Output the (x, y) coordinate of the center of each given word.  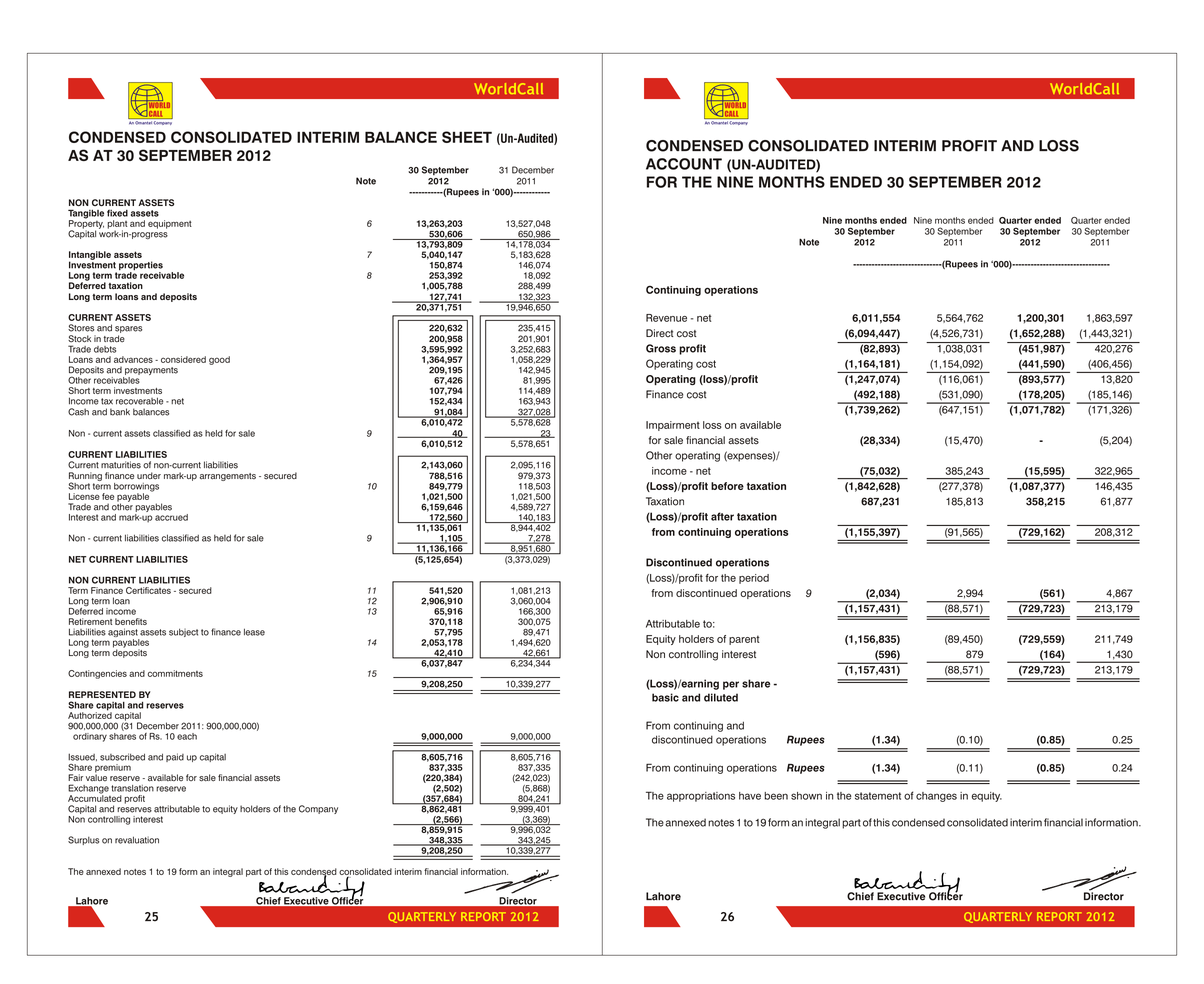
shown (806, 796)
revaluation (137, 840)
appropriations (701, 797)
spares (128, 329)
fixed (117, 213)
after (722, 516)
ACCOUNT (684, 164)
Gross (661, 348)
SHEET (467, 137)
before (727, 486)
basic (665, 697)
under (149, 476)
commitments (175, 673)
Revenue (666, 318)
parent (744, 640)
